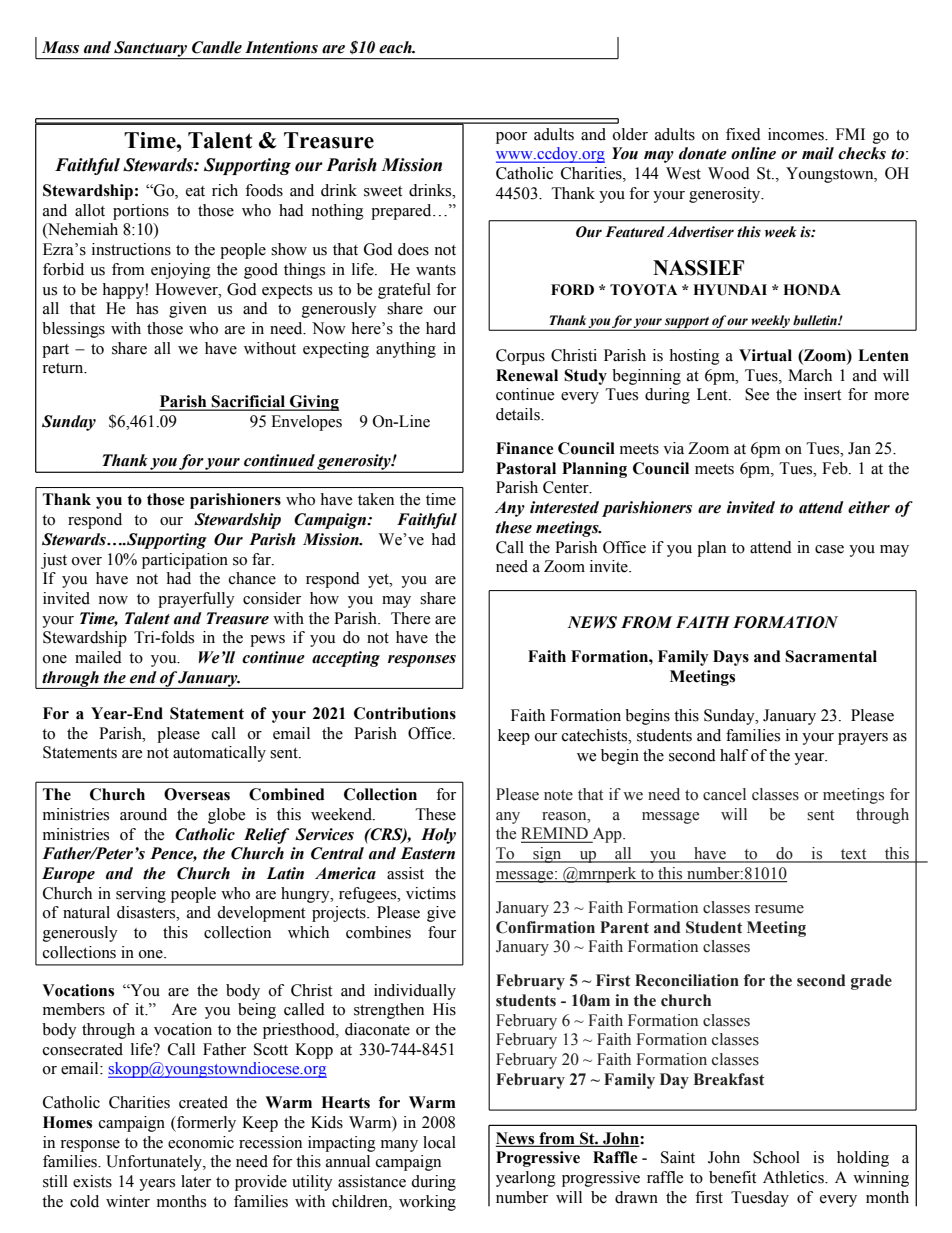 The height and width of the screenshot is (1233, 952). Describe the element at coordinates (346, 659) in the screenshot. I see `accepting` at that location.
